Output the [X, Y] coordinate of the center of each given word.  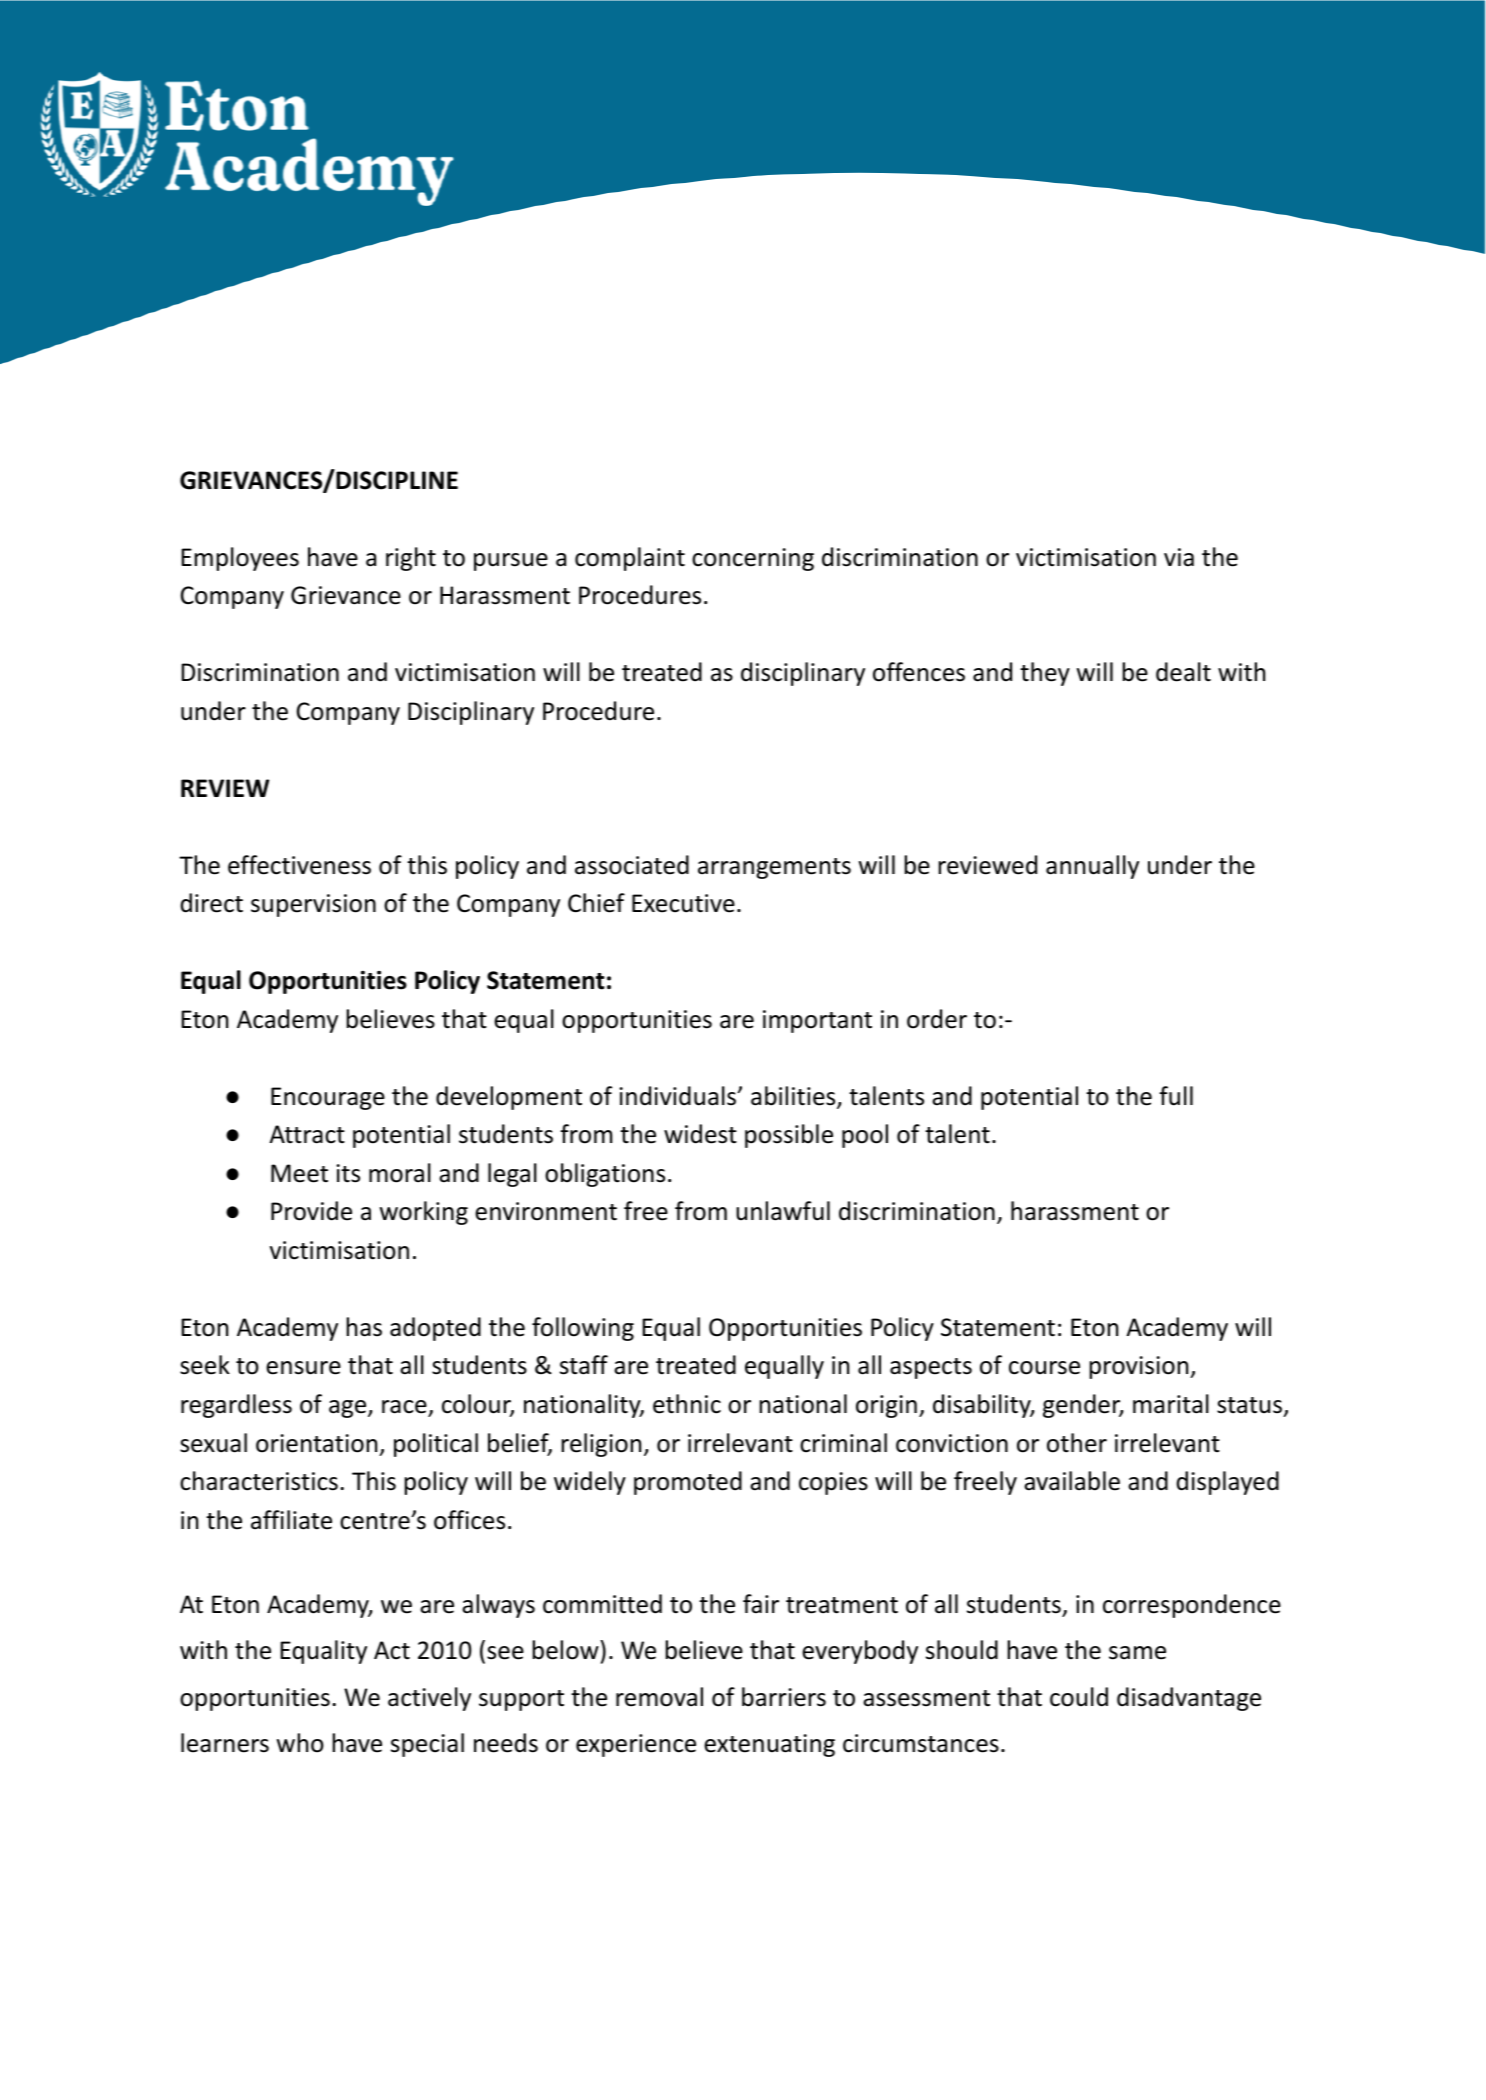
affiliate [291, 1520]
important [817, 1021]
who [300, 1743]
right [411, 559]
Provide [311, 1211]
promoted [688, 1483]
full [1176, 1096]
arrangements [774, 868]
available [1072, 1481]
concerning [753, 559]
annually [1092, 867]
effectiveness [299, 865]
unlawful [783, 1211]
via [1179, 557]
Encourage [328, 1098]
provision [1140, 1367]
